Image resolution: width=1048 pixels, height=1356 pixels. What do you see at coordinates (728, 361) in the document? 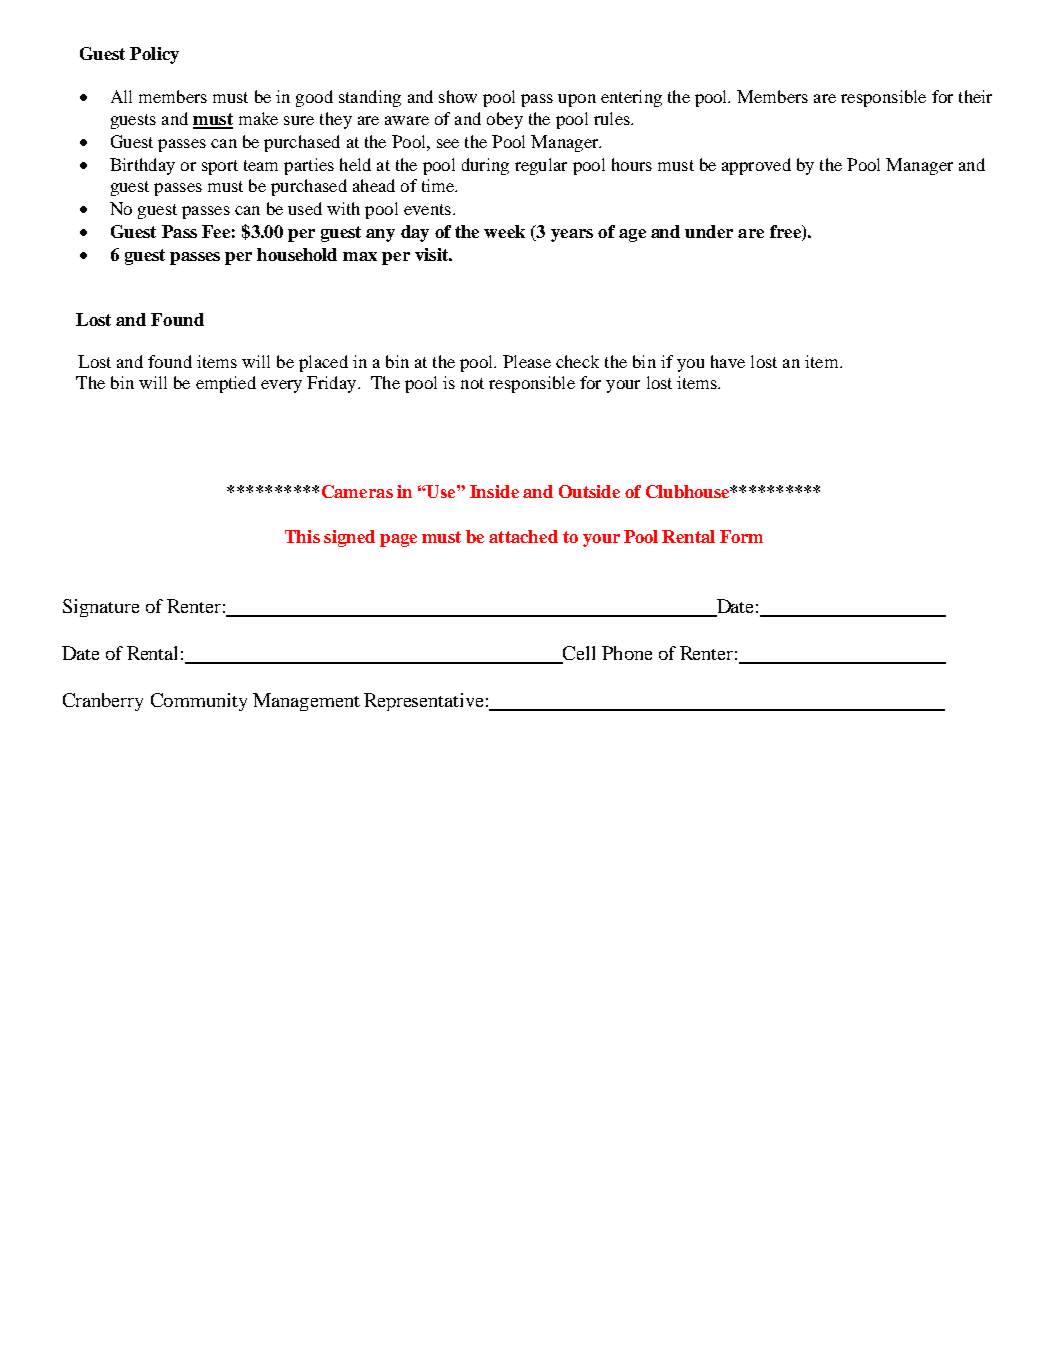
I see `have` at bounding box center [728, 361].
